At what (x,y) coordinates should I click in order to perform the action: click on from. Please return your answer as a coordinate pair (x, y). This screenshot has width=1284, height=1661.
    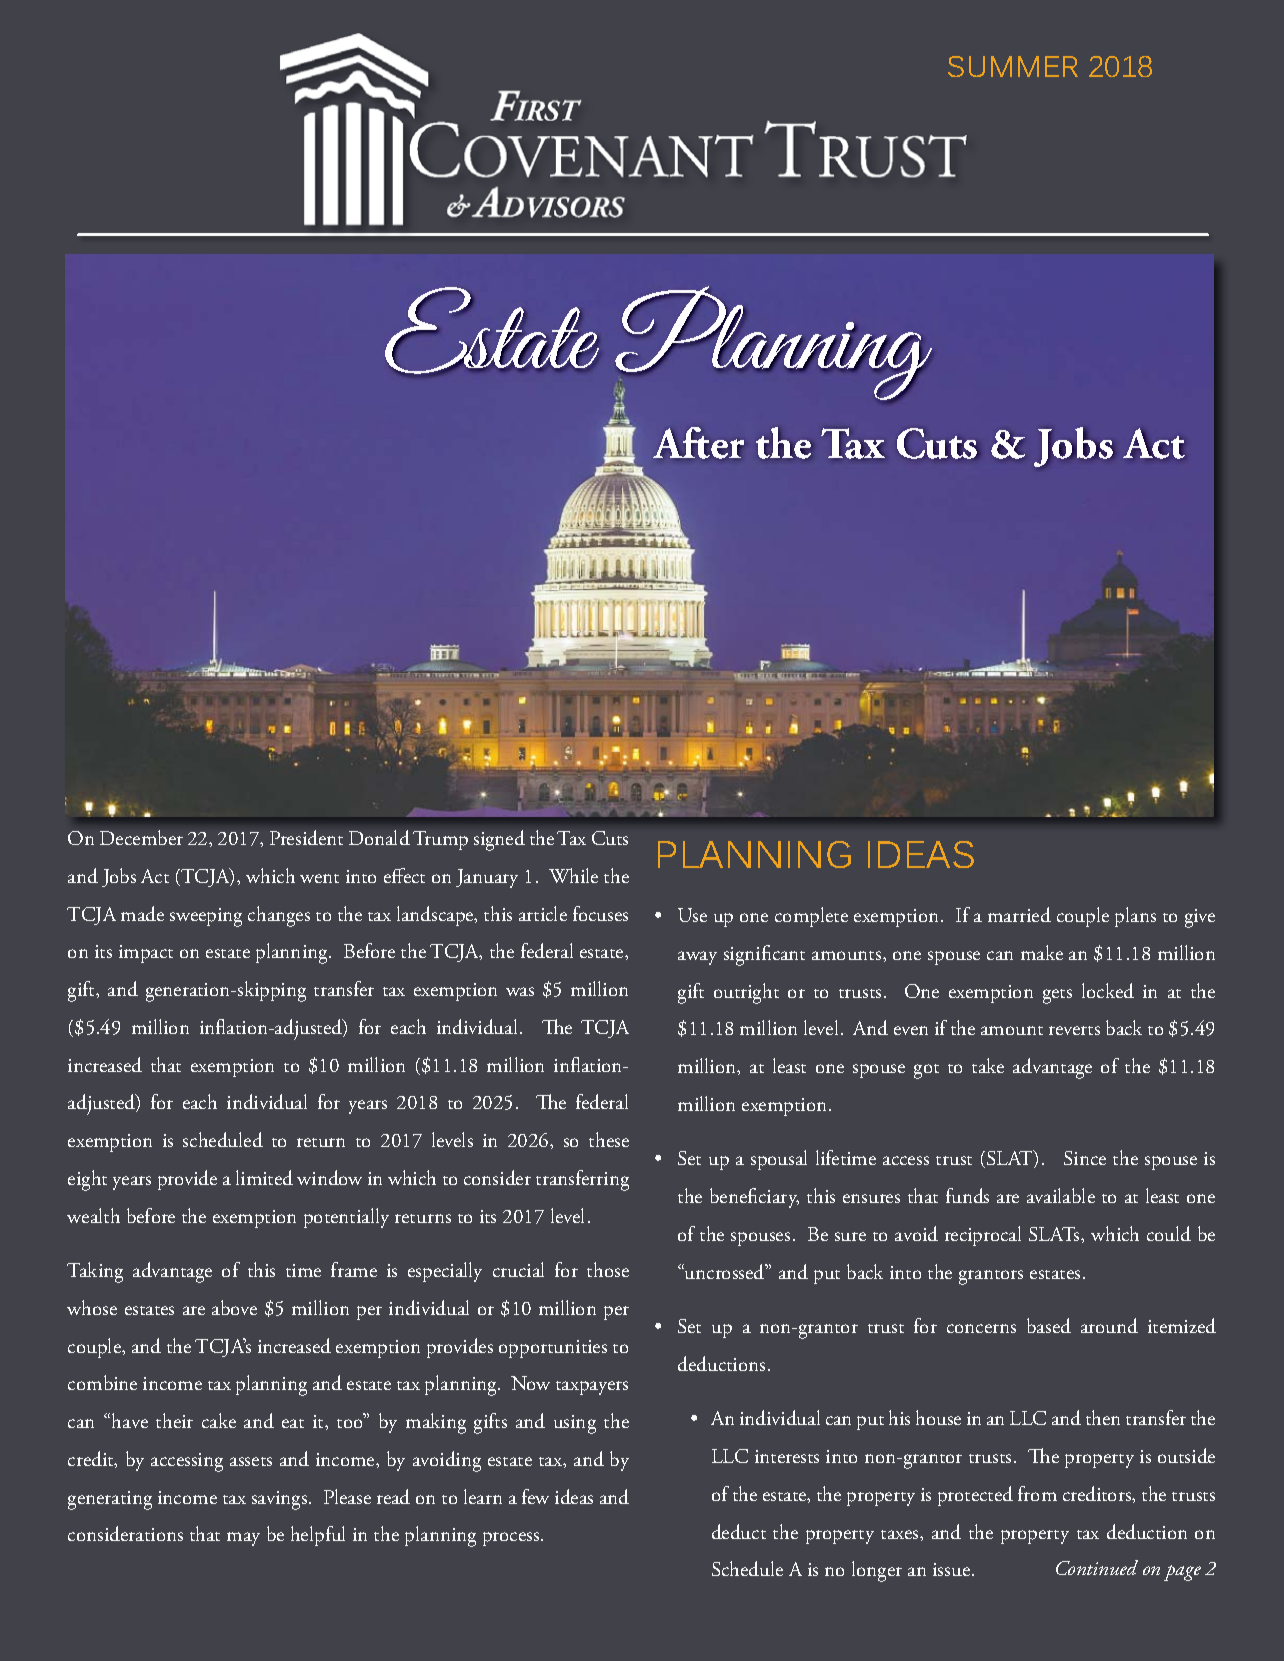
    Looking at the image, I should click on (1037, 1493).
